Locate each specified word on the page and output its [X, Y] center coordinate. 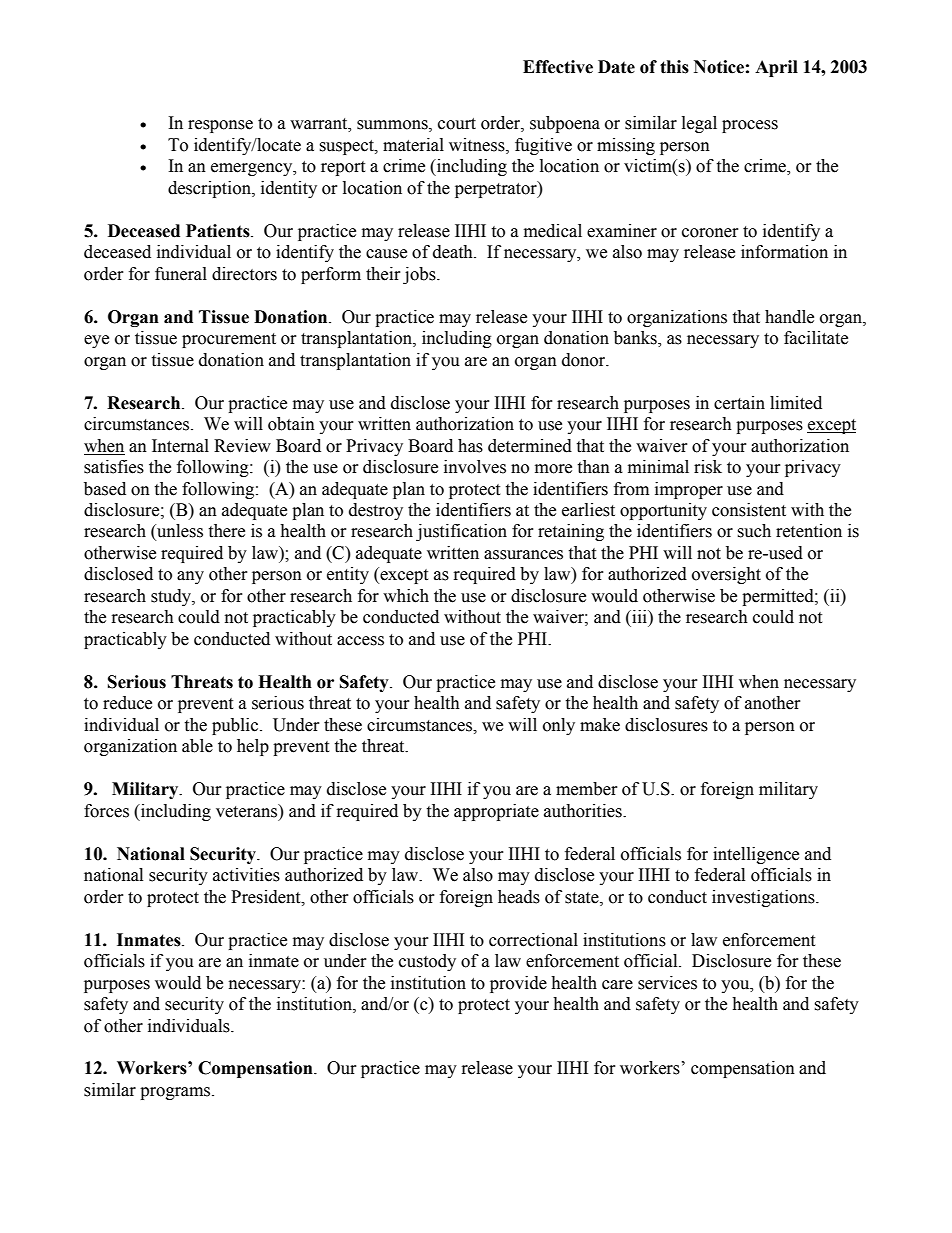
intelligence [756, 855]
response [220, 126]
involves [475, 467]
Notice [719, 67]
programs [176, 1093]
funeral [181, 274]
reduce [127, 703]
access [360, 641]
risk [708, 467]
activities [246, 875]
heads [519, 897]
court [457, 124]
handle [789, 317]
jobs [420, 275]
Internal [180, 446]
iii [639, 616]
